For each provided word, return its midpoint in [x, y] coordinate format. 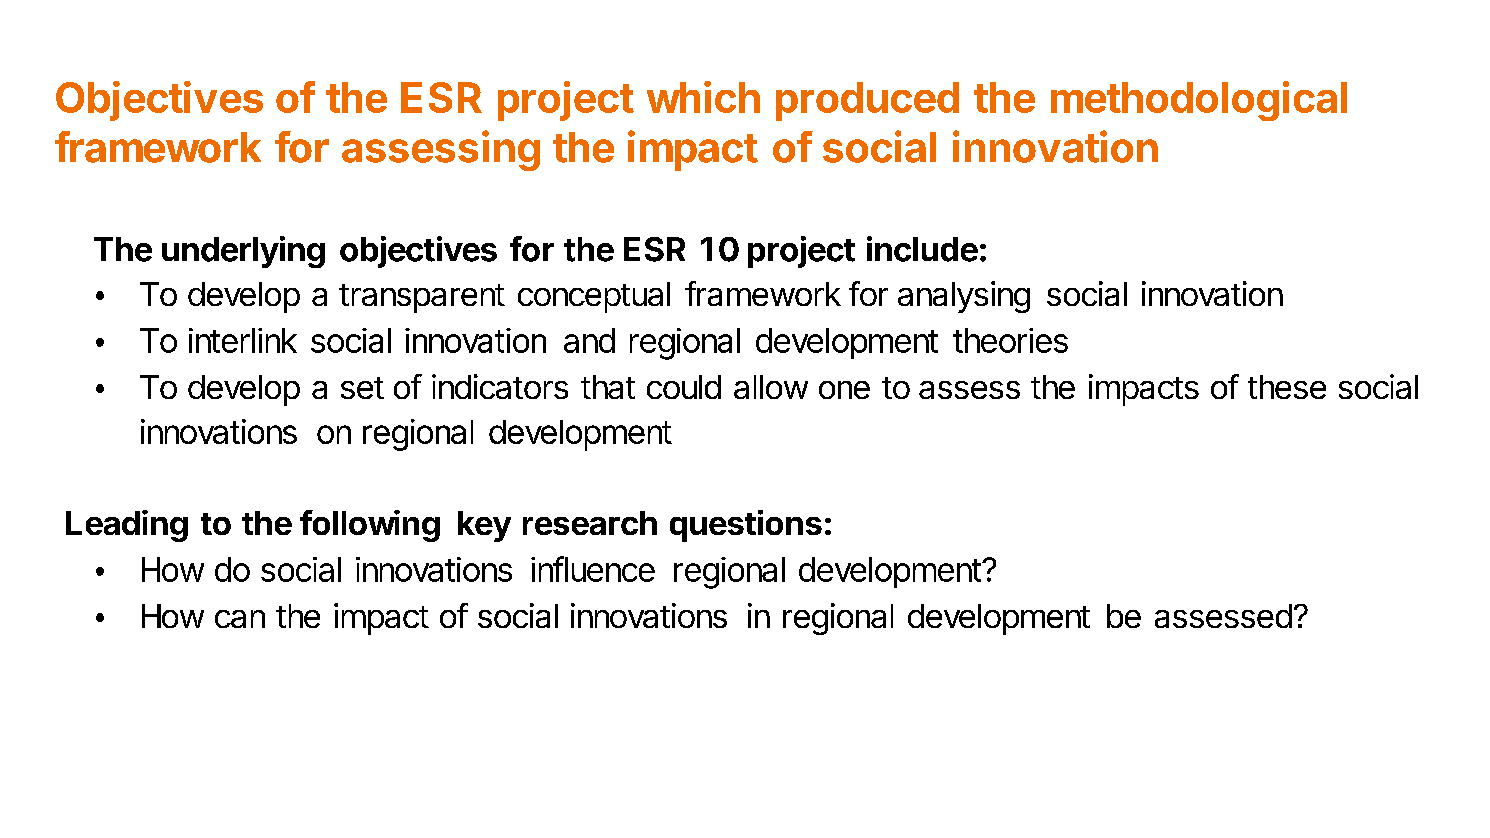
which [703, 97]
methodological [1199, 101]
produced [867, 101]
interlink [243, 340]
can [240, 619]
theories [1010, 340]
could [684, 387]
